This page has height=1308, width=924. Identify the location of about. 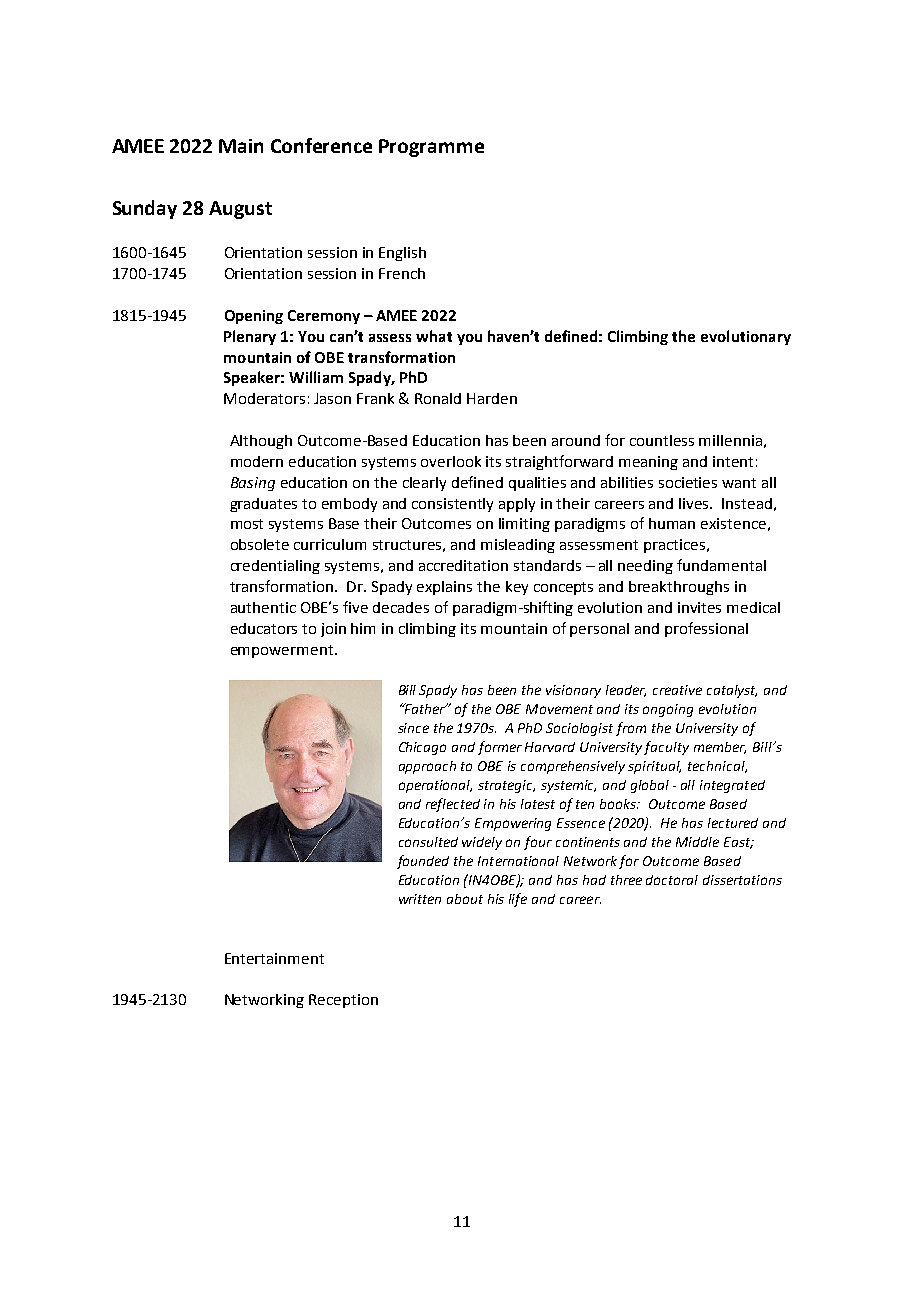
(465, 899).
